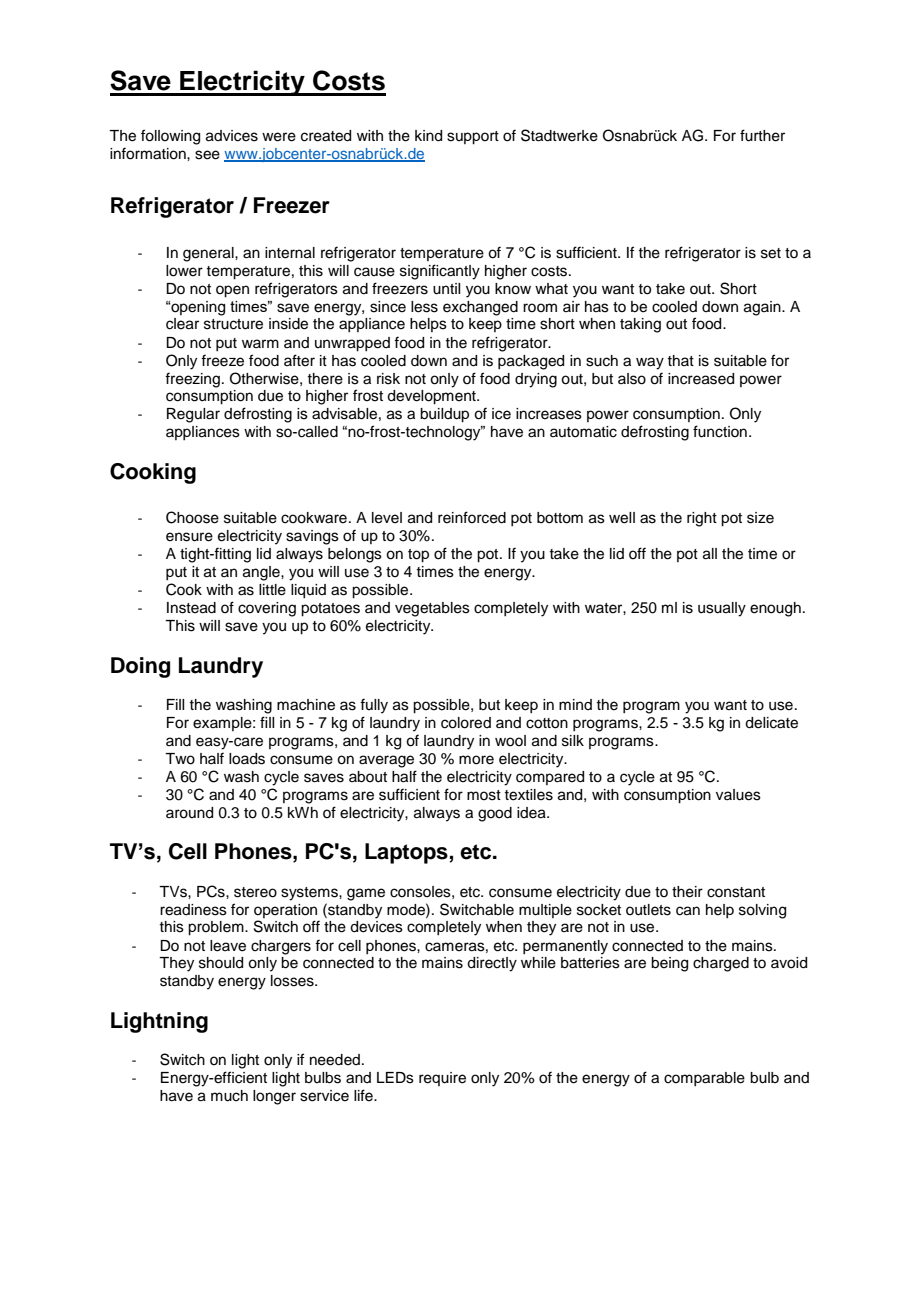 This screenshot has width=924, height=1308. What do you see at coordinates (207, 155) in the screenshot?
I see `see` at bounding box center [207, 155].
